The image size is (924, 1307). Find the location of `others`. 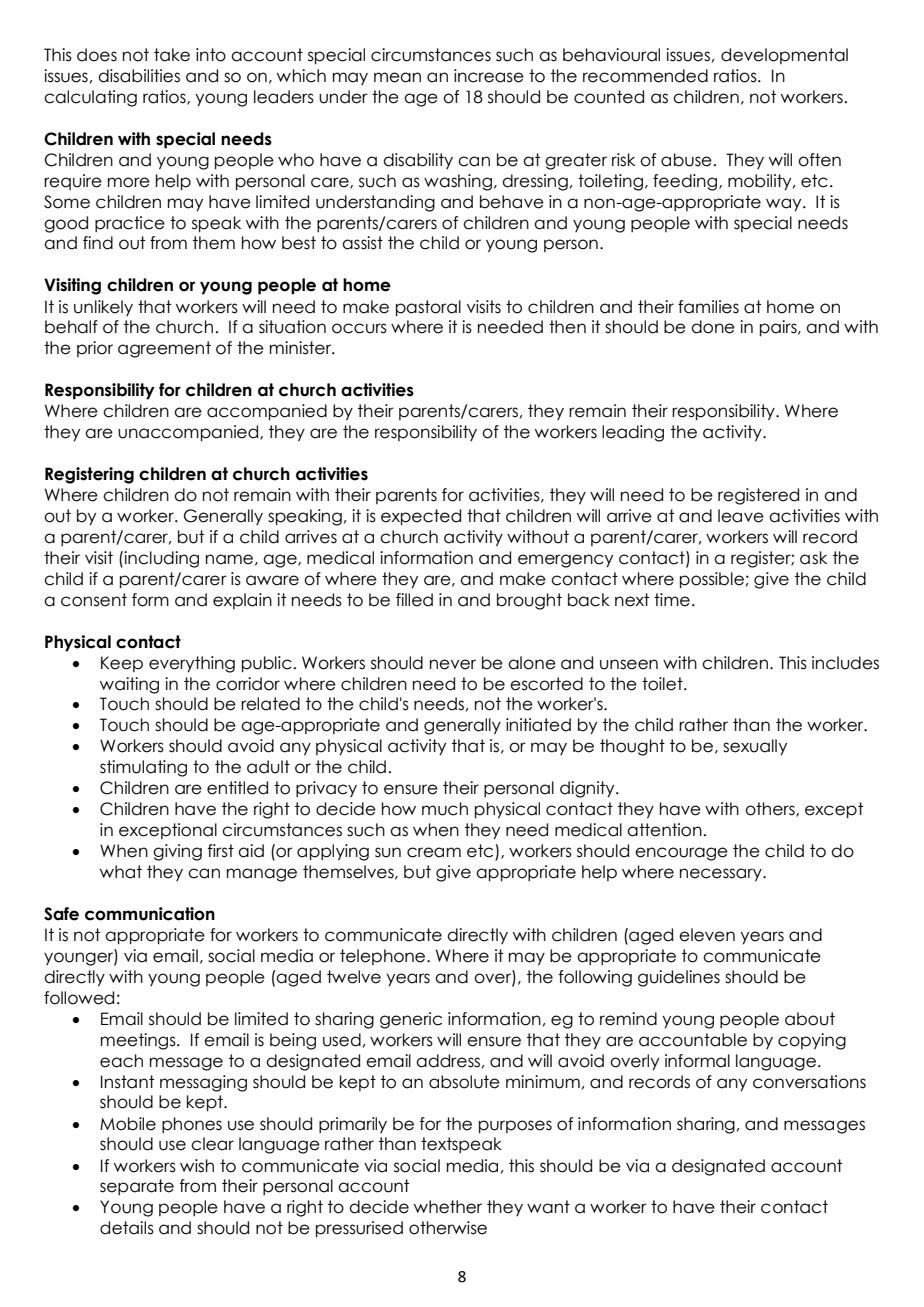

others is located at coordinates (771, 809).
